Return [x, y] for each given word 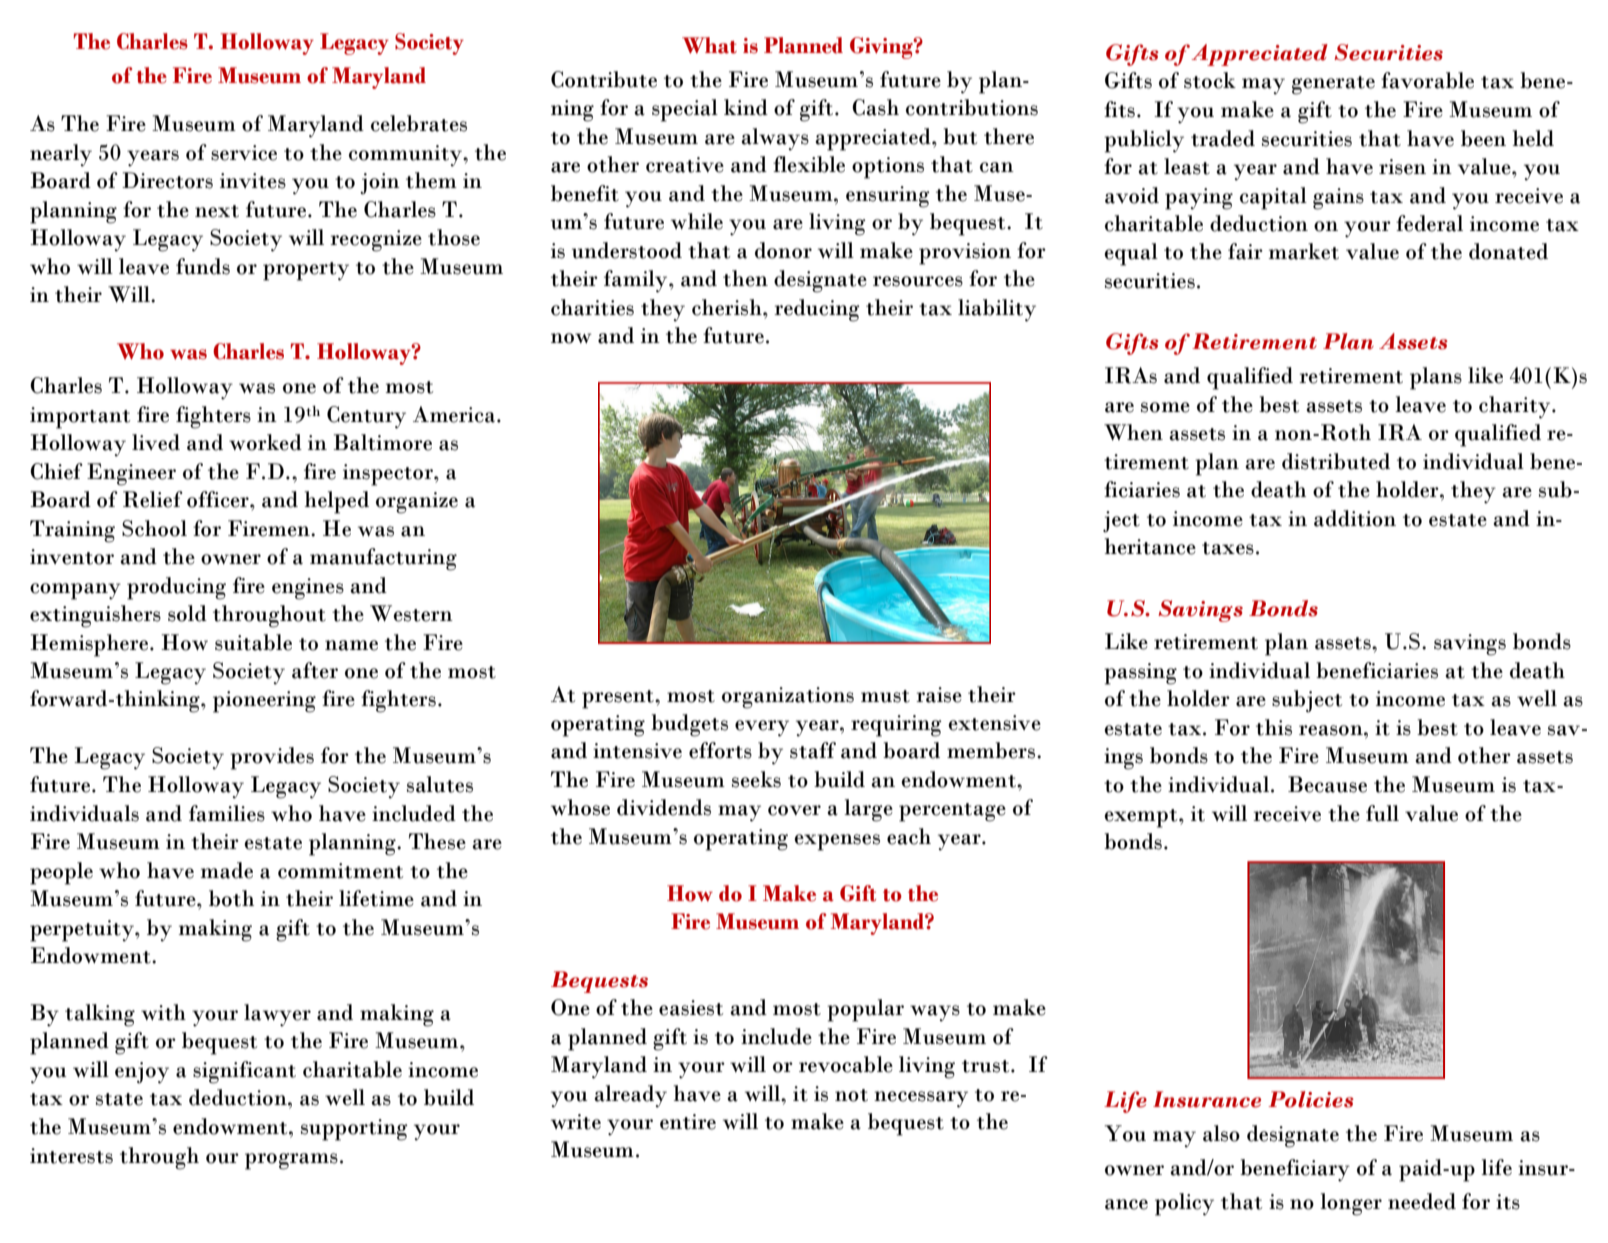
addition [1355, 518]
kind [746, 107]
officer [219, 499]
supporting [354, 1130]
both [231, 898]
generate [1333, 85]
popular [865, 1010]
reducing [817, 310]
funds [203, 266]
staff [813, 750]
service [244, 153]
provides [272, 758]
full [1382, 813]
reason [1332, 730]
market [1304, 251]
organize [417, 503]
